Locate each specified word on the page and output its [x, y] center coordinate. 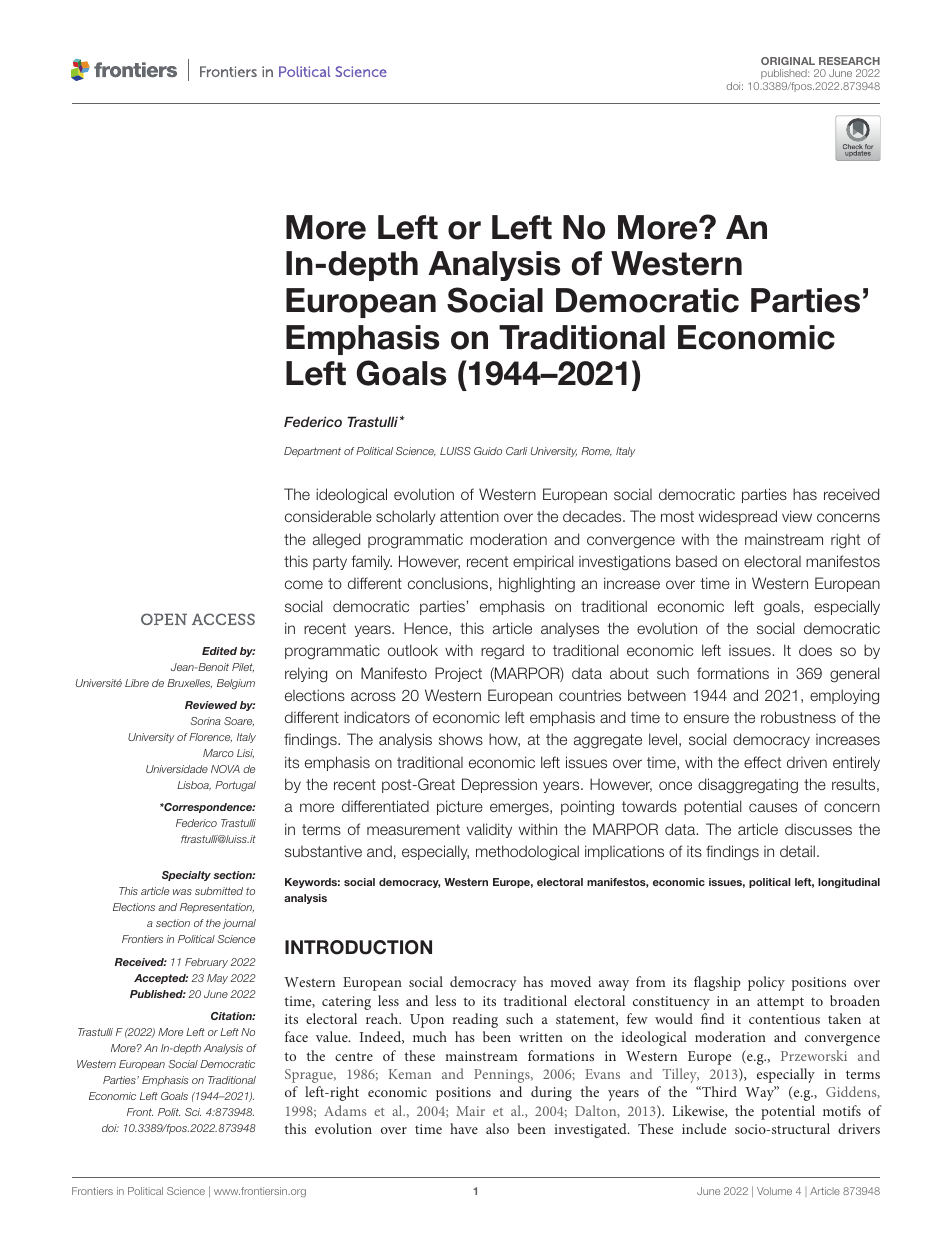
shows [461, 739]
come [304, 584]
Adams [345, 1110]
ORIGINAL [788, 61]
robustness [798, 717]
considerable [328, 516]
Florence [210, 737]
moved [570, 981]
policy [766, 983]
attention [469, 516]
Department [312, 452]
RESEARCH [849, 61]
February [206, 963]
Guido [488, 451]
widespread [738, 517]
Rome [596, 451]
